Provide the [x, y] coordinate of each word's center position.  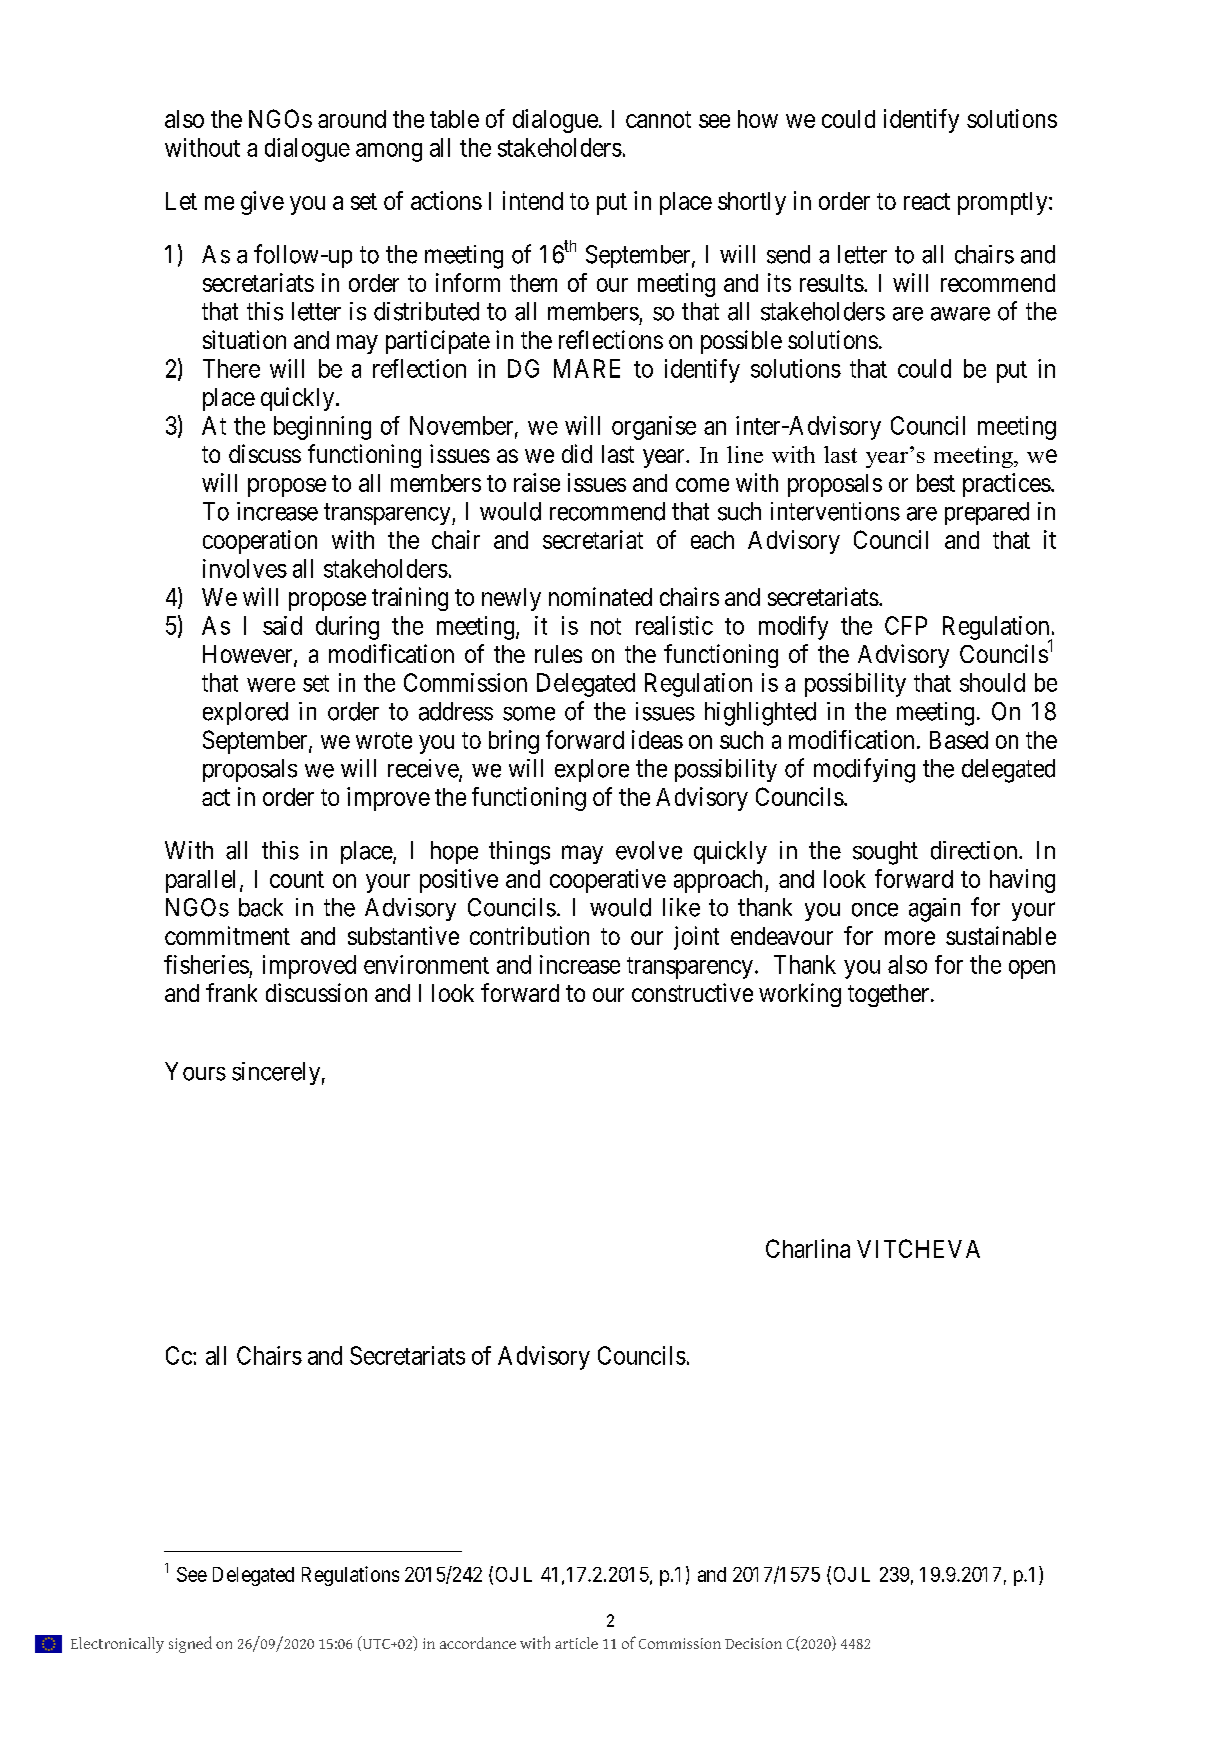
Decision [753, 1643]
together [888, 995]
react [927, 201]
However [249, 655]
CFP [906, 625]
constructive [692, 992]
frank [231, 992]
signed [190, 1644]
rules [558, 654]
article [576, 1643]
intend [533, 200]
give [262, 203]
